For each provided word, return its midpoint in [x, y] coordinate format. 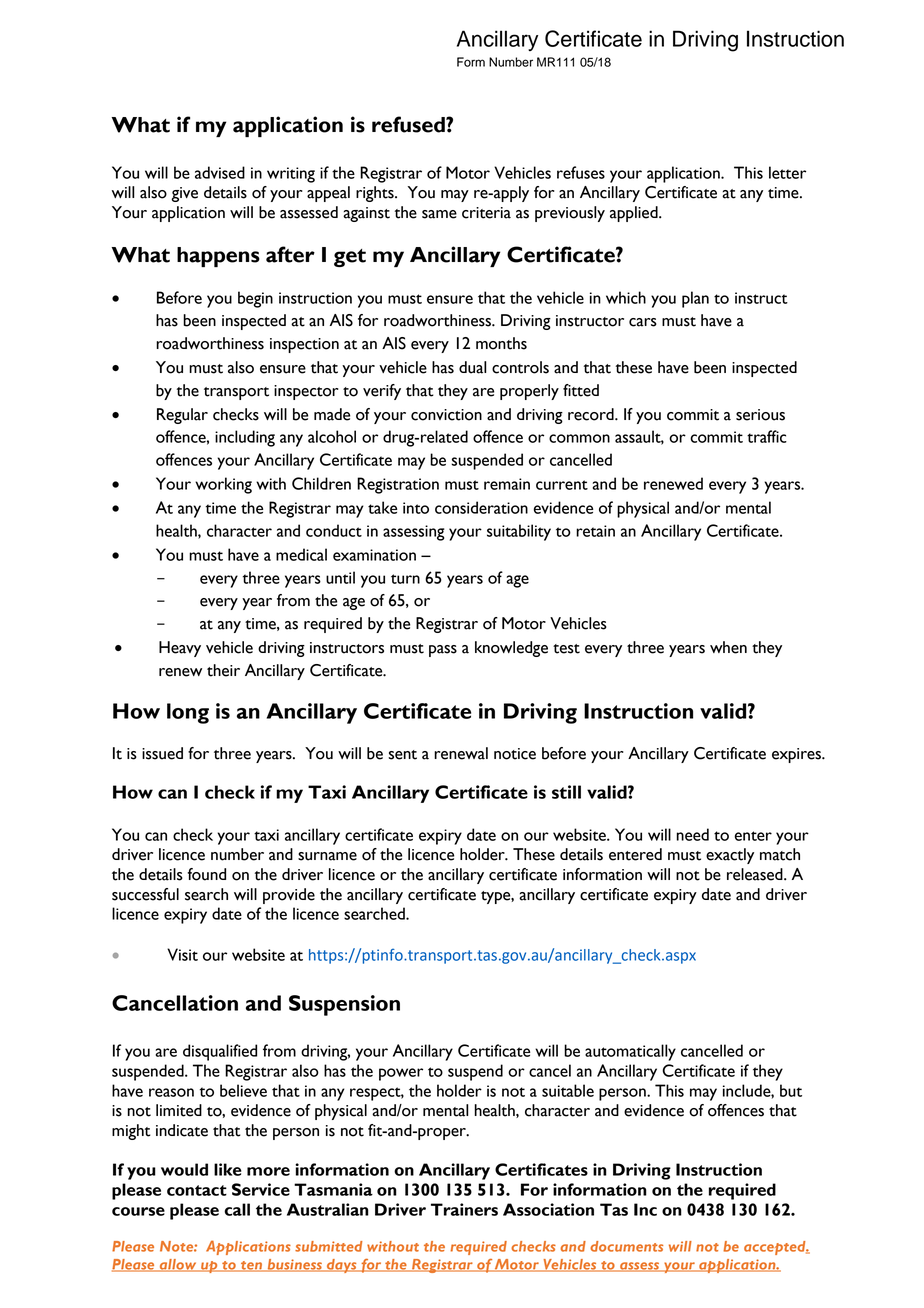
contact [197, 1190]
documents [626, 1246]
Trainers [464, 1209]
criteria [486, 213]
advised [220, 172]
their [223, 670]
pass [443, 651]
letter [787, 172]
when [728, 647]
